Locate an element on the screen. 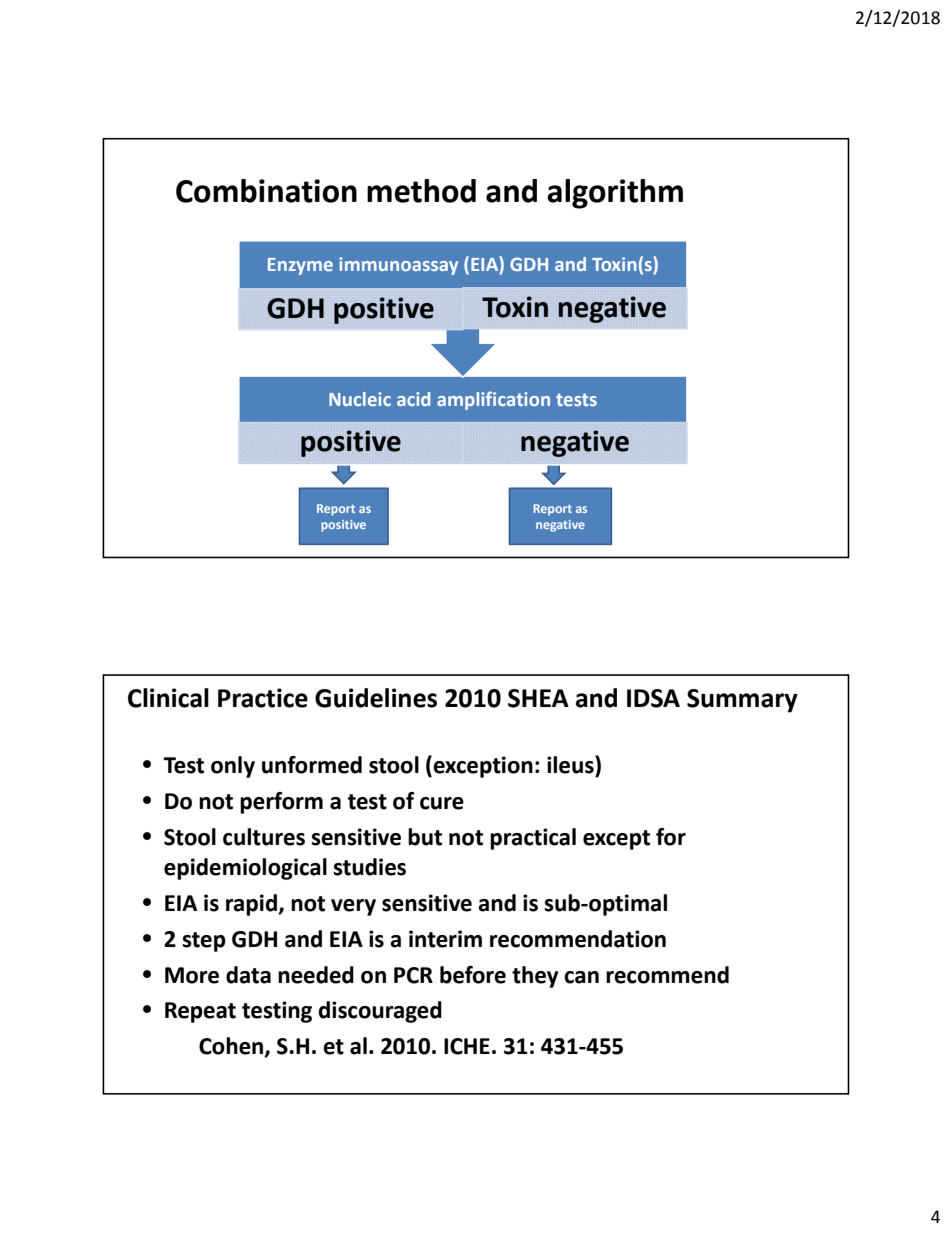 The height and width of the screenshot is (1233, 952). Practice is located at coordinates (263, 698).
